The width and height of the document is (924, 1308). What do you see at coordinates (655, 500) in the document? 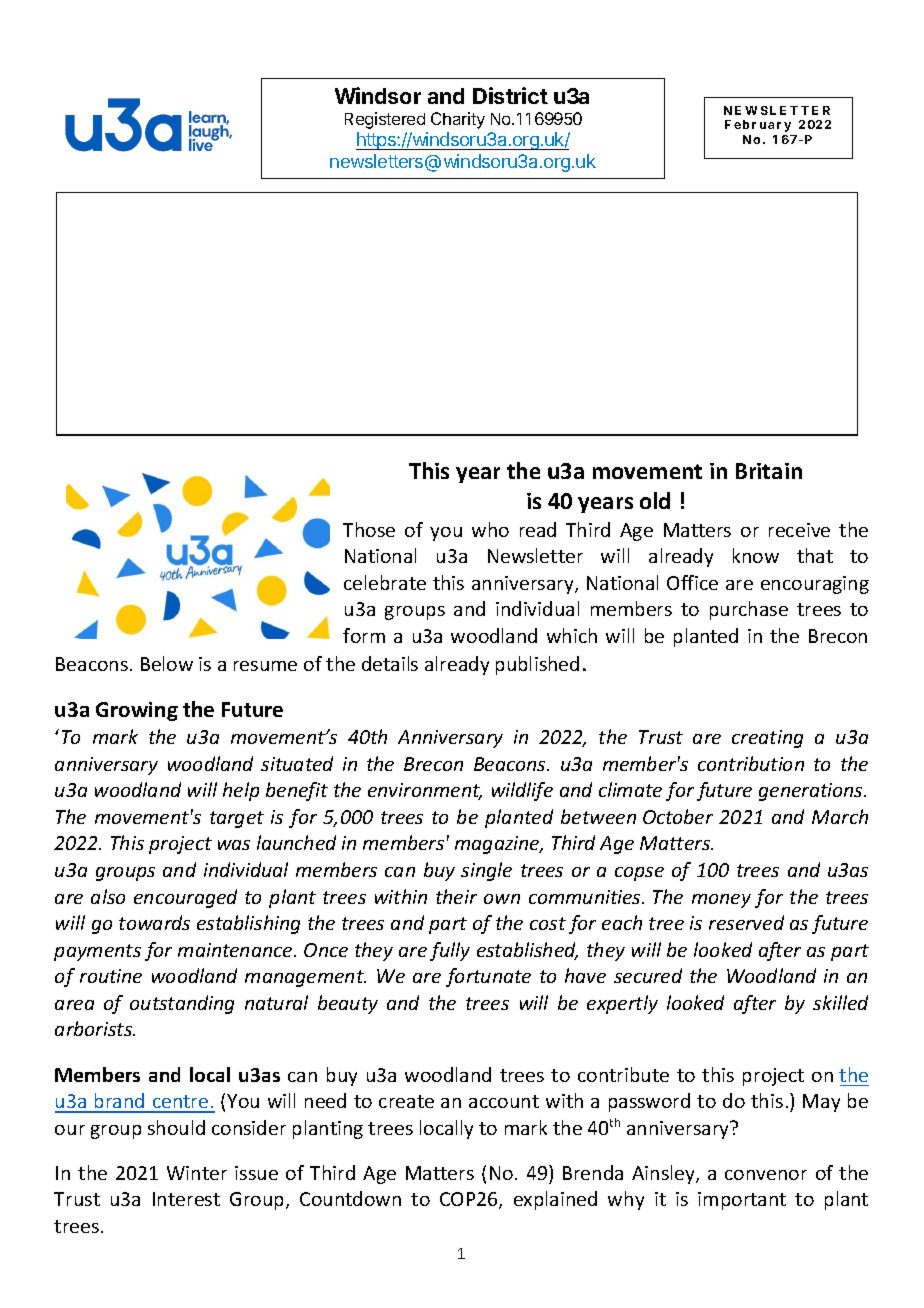
I see `old` at bounding box center [655, 500].
